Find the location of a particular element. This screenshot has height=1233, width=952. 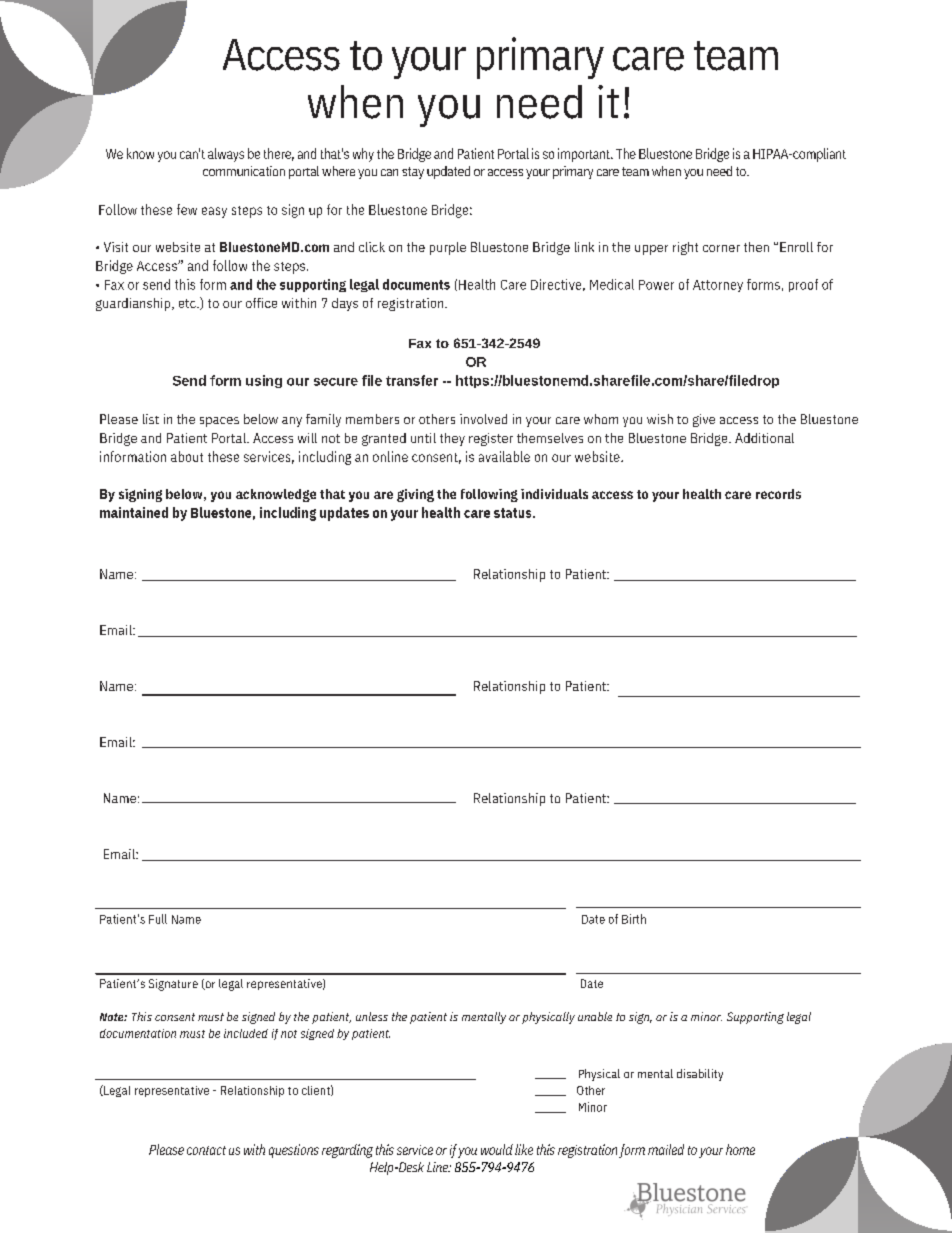

records is located at coordinates (778, 494).
